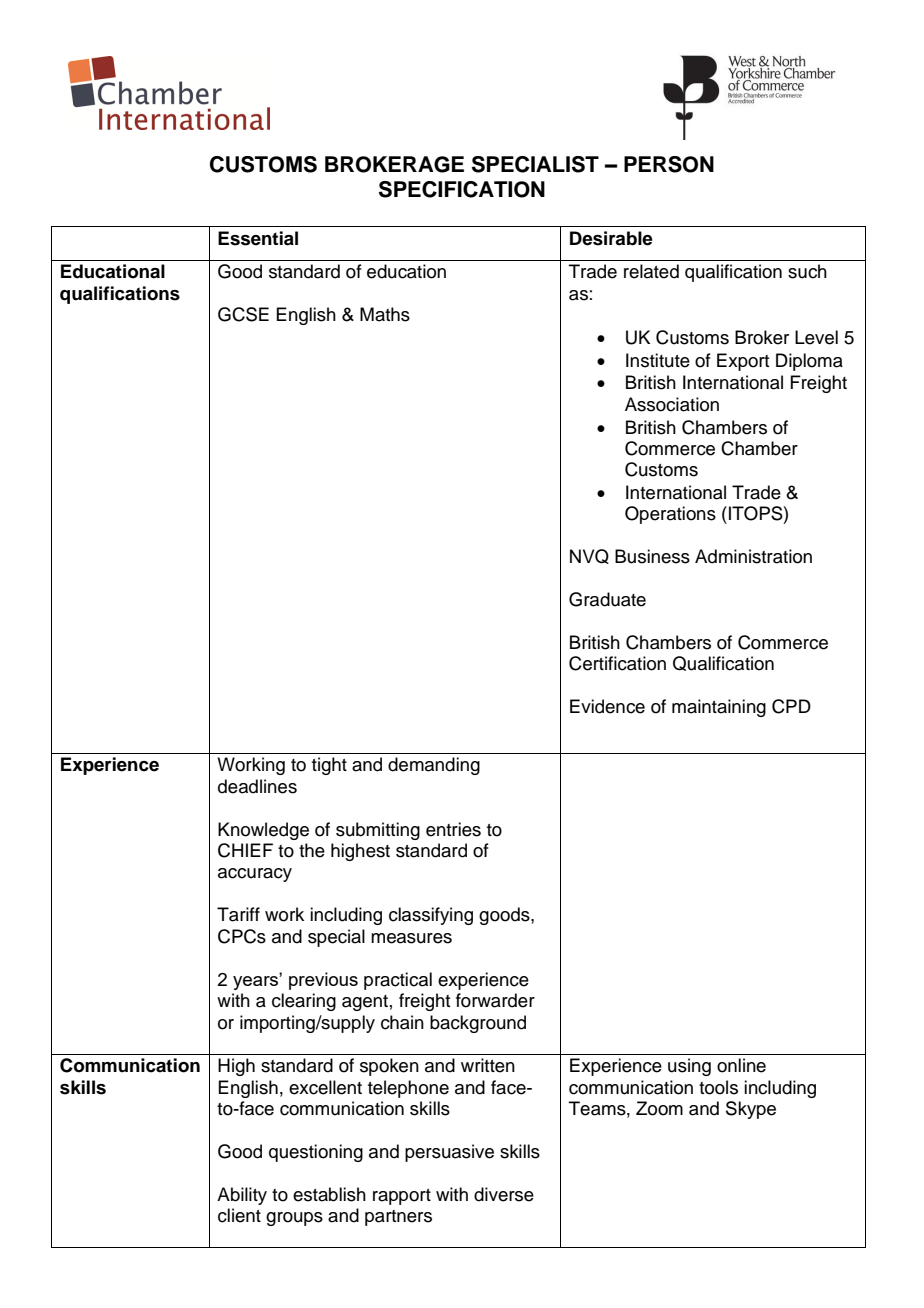  Describe the element at coordinates (751, 1110) in the screenshot. I see `Skype` at that location.
